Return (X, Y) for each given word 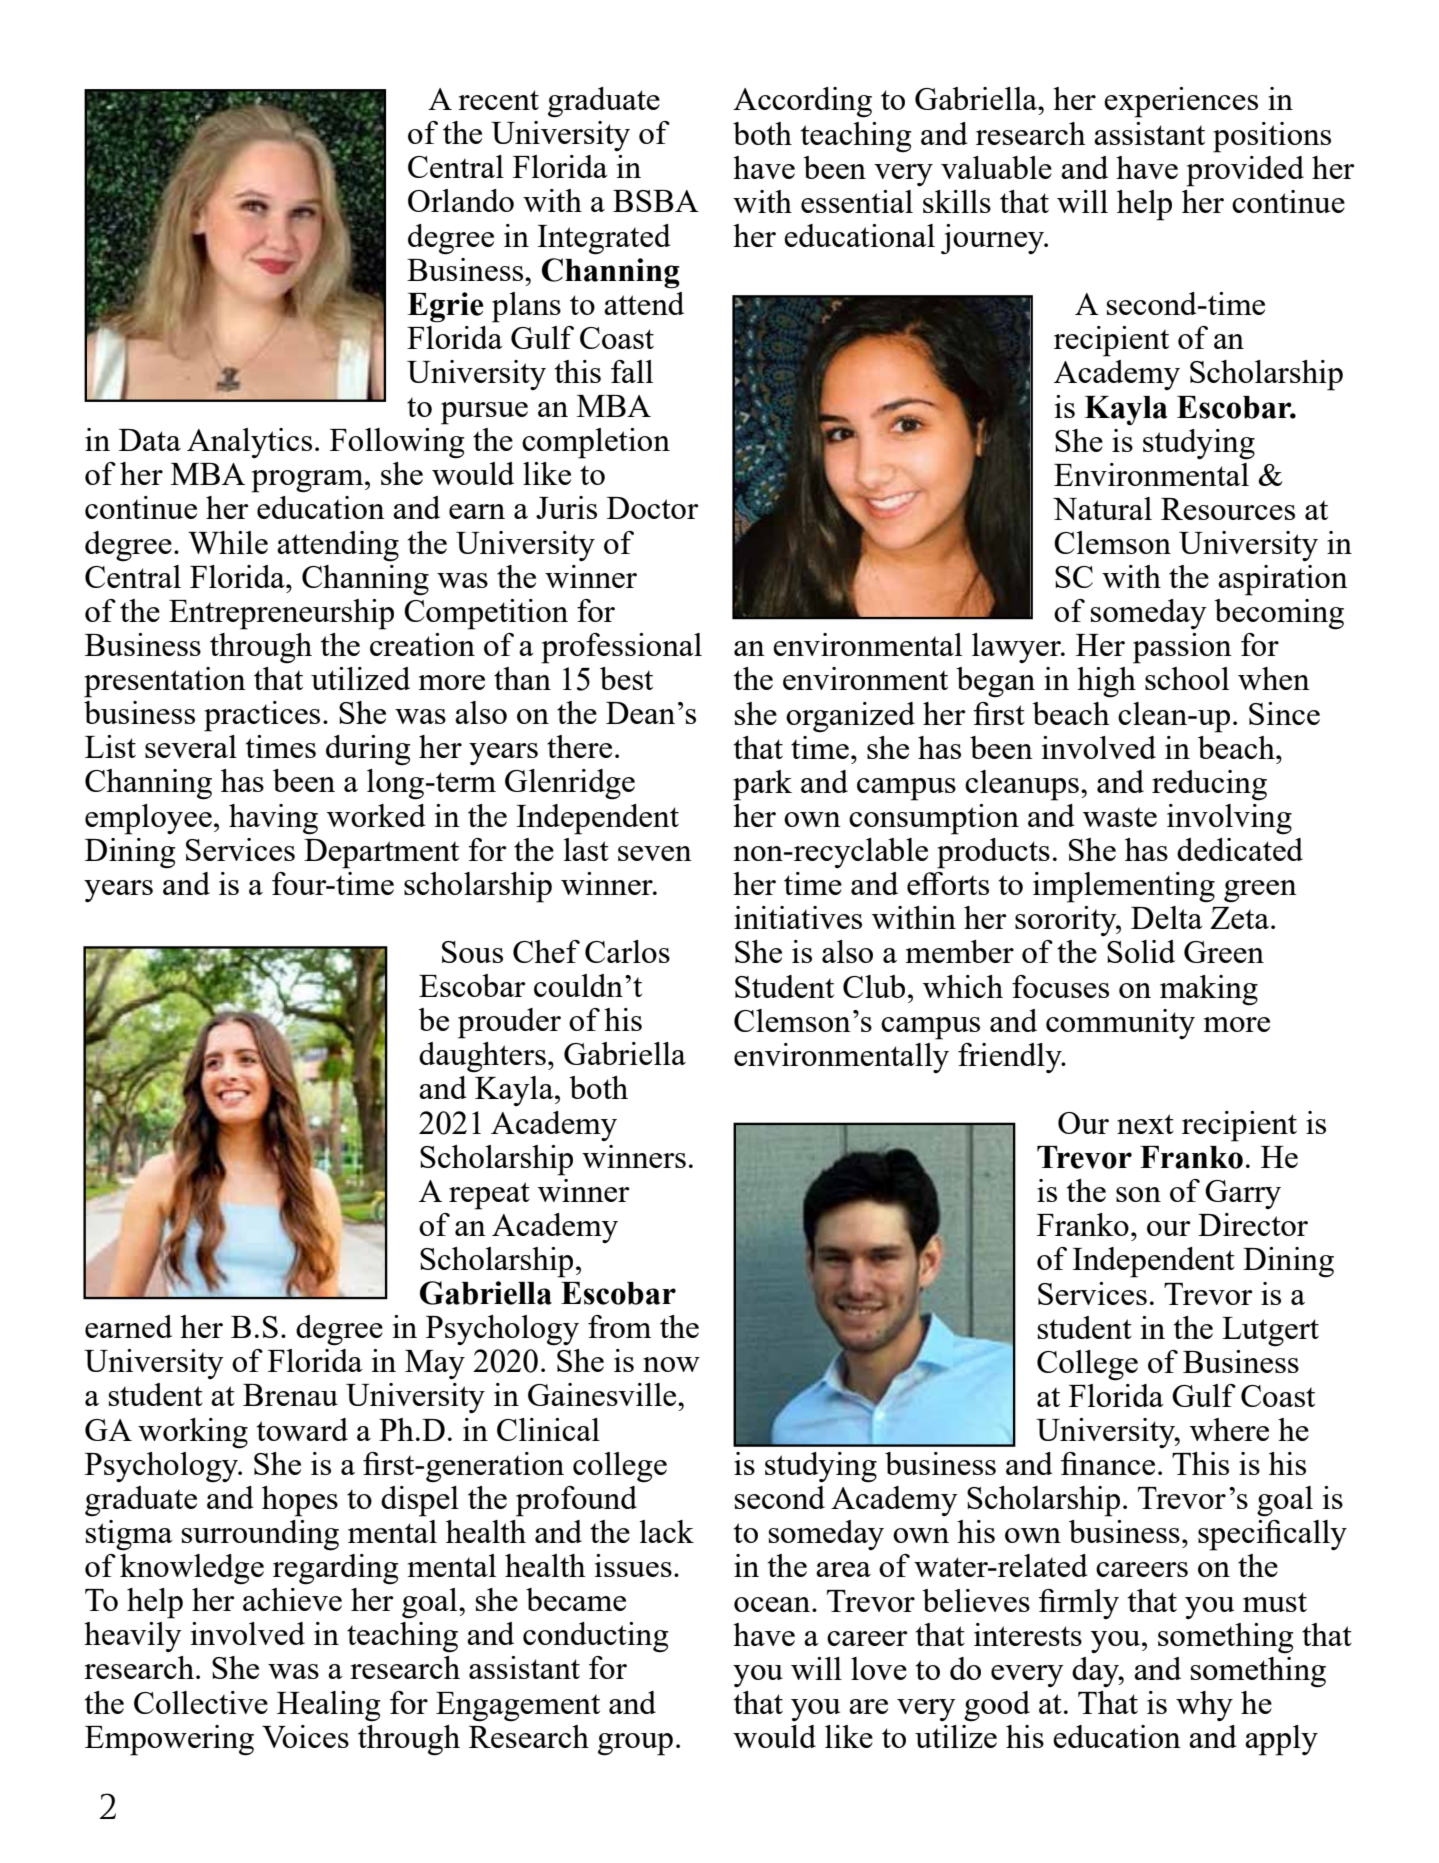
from (619, 1326)
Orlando (461, 200)
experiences (1181, 102)
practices (262, 716)
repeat (489, 1196)
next (1145, 1124)
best (626, 678)
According (802, 102)
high (1106, 682)
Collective (201, 1702)
